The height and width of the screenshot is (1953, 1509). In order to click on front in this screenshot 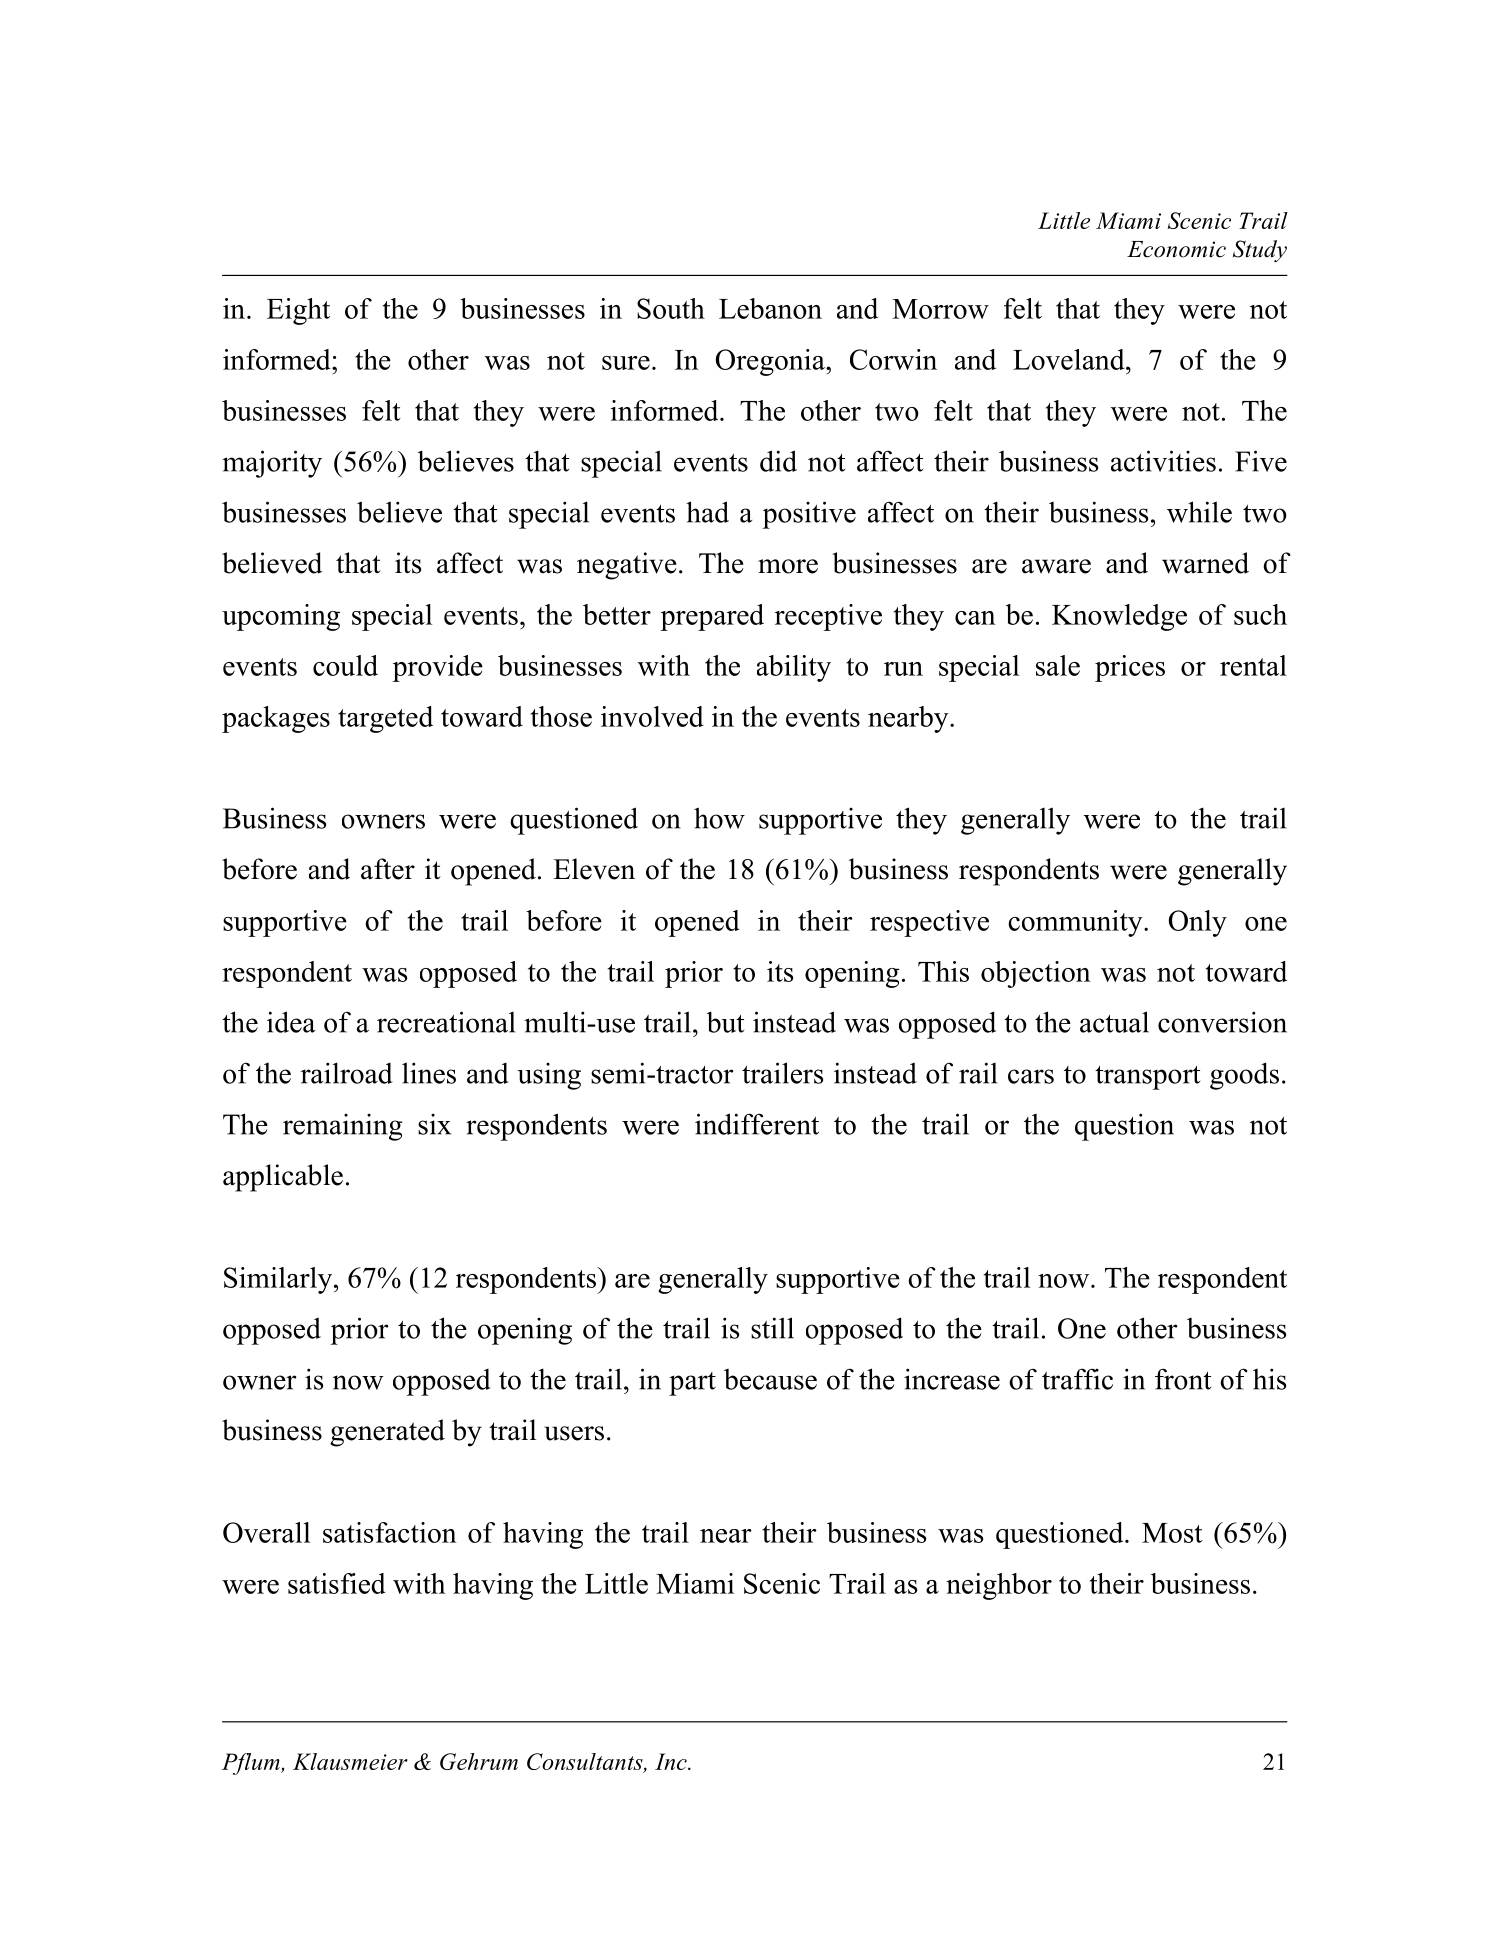, I will do `click(1183, 1379)`.
